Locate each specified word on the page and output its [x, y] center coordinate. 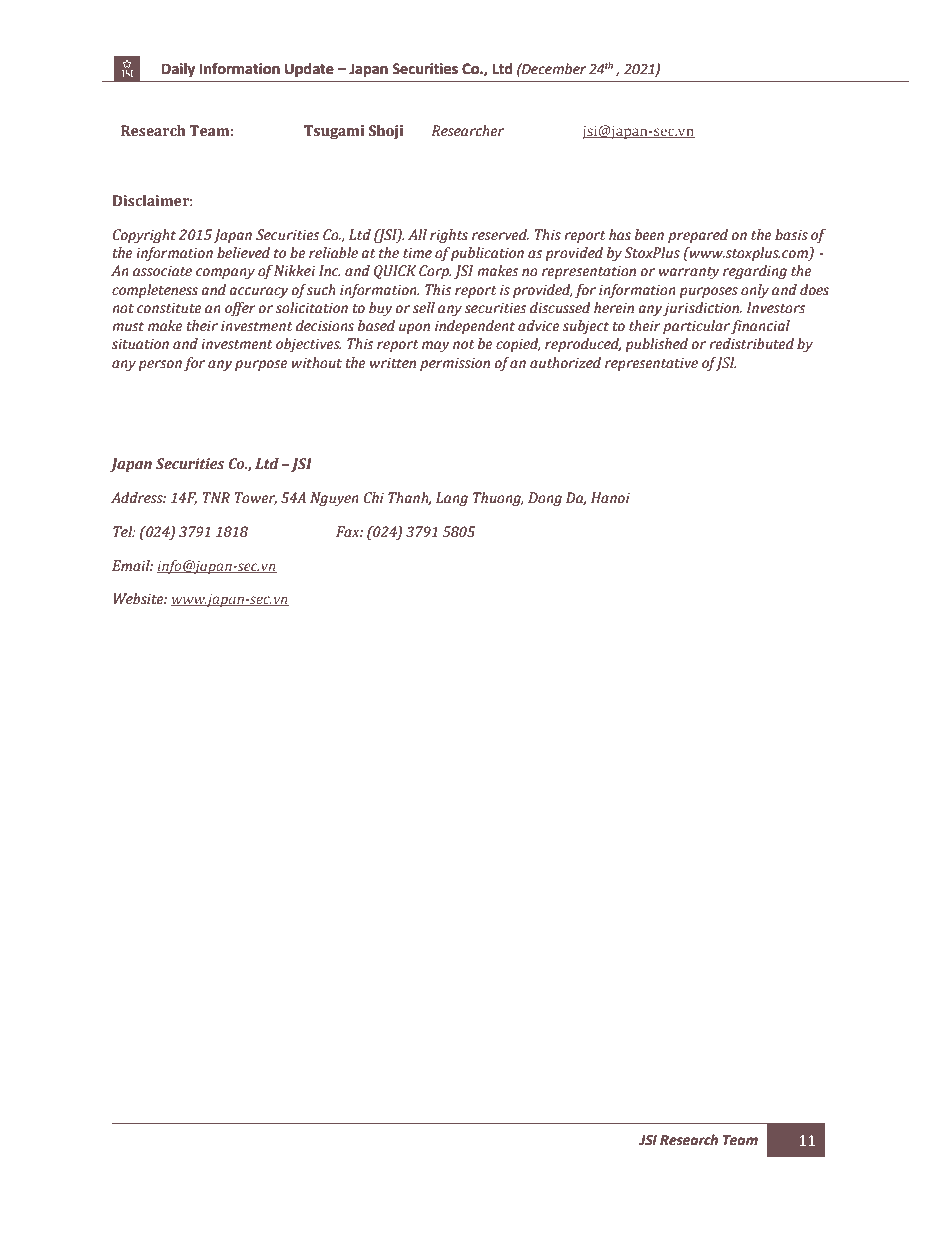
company [225, 273]
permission [455, 364]
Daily [178, 70]
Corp [435, 272]
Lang [452, 499]
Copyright [144, 236]
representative [651, 364]
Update [309, 70]
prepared [698, 236]
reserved [500, 235]
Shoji [386, 132]
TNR [216, 497]
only [755, 291]
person [160, 365]
